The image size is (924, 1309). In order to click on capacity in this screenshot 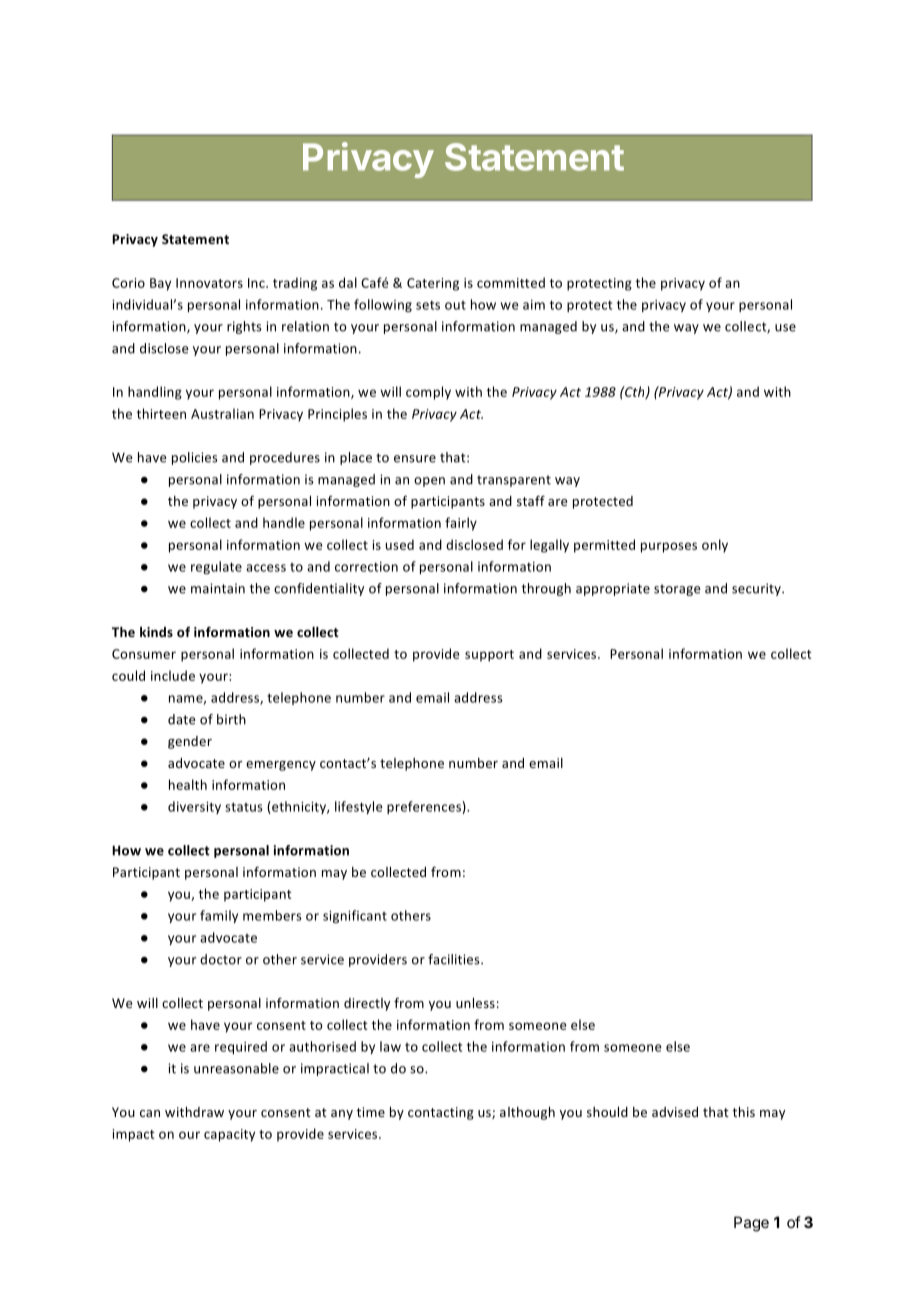, I will do `click(229, 1135)`.
